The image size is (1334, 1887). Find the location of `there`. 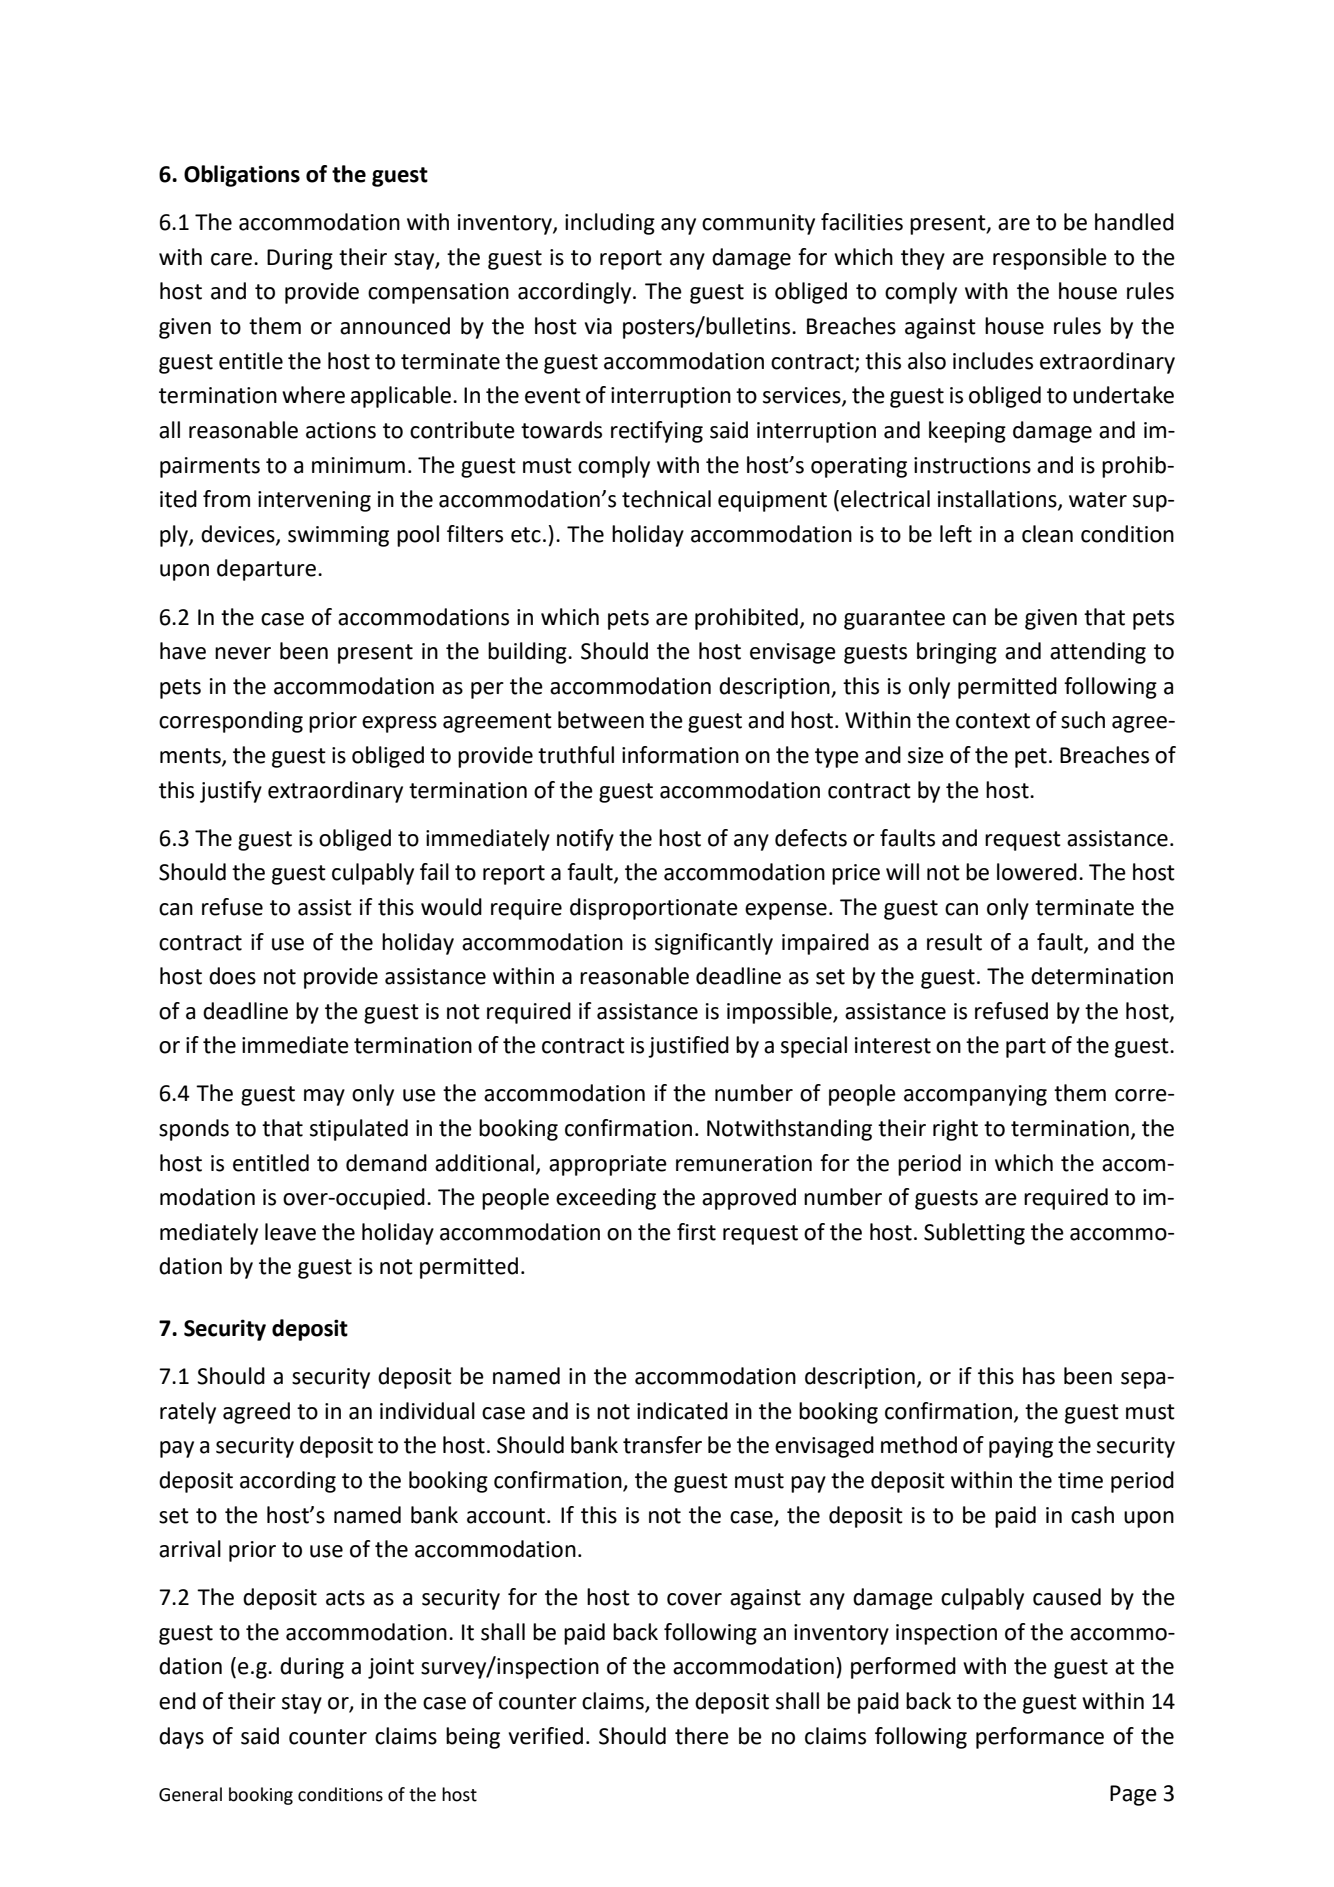

there is located at coordinates (702, 1736).
